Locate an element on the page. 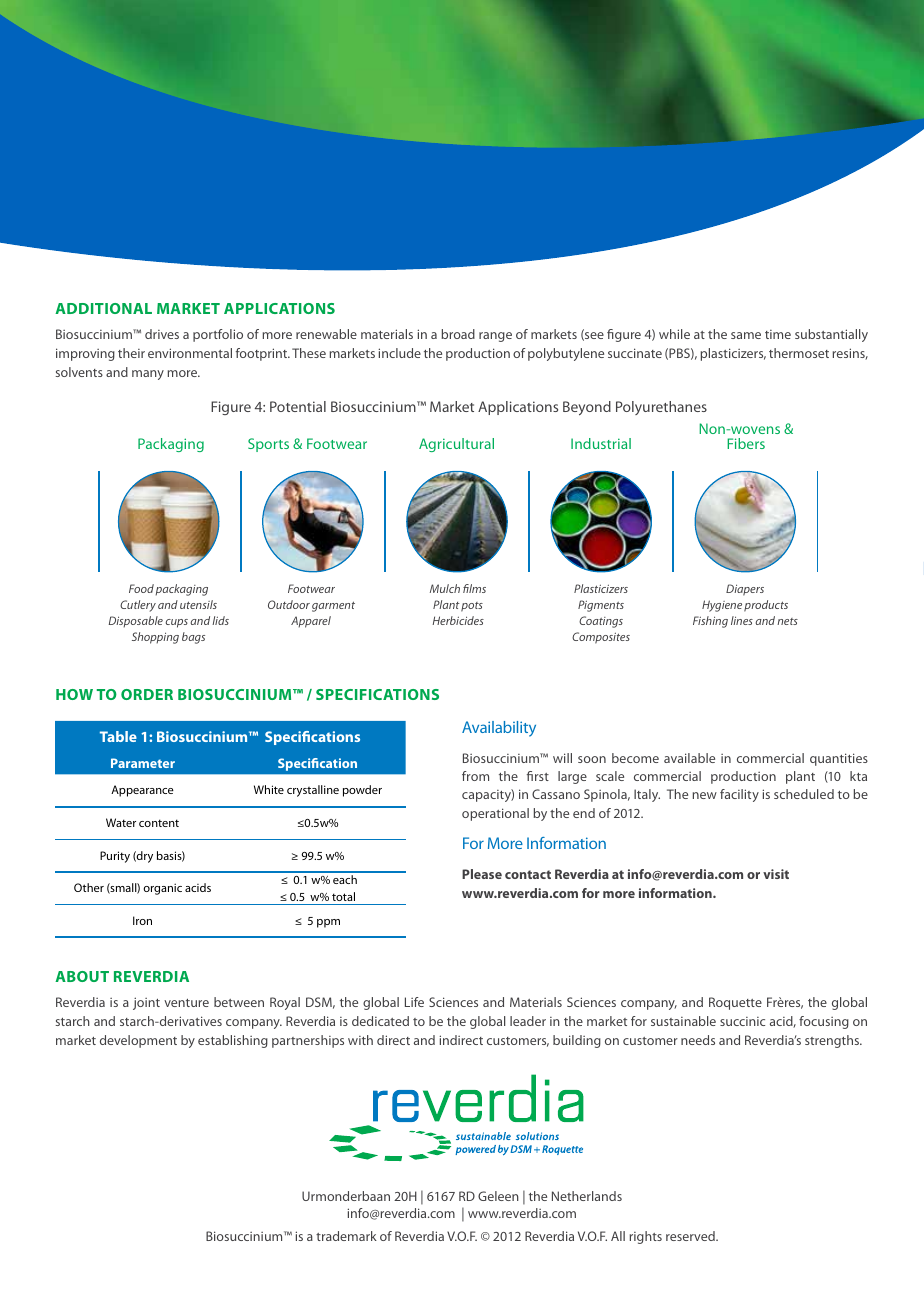 The image size is (924, 1308). facility is located at coordinates (739, 795).
